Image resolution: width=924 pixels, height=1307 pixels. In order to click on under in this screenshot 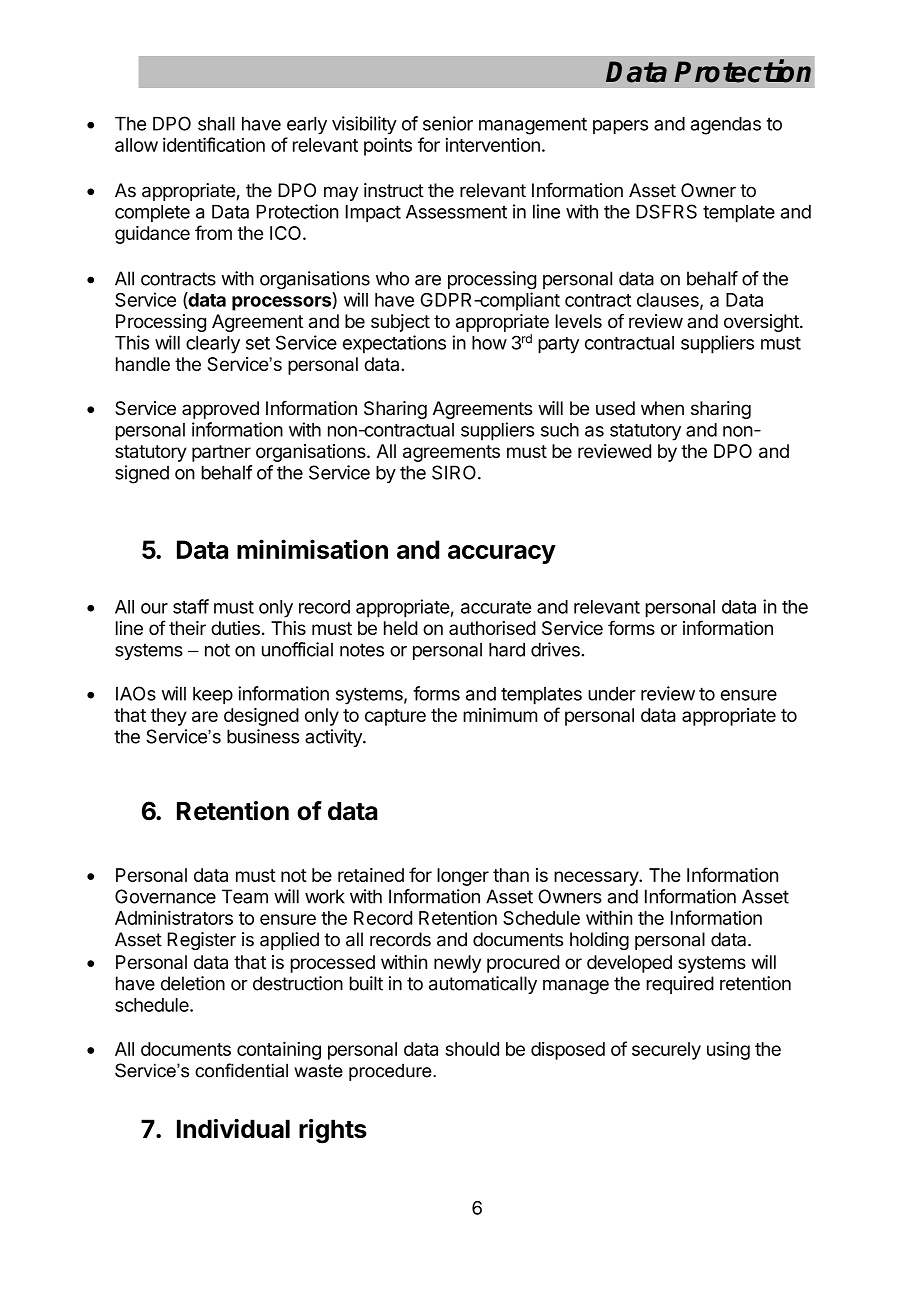, I will do `click(612, 694)`.
